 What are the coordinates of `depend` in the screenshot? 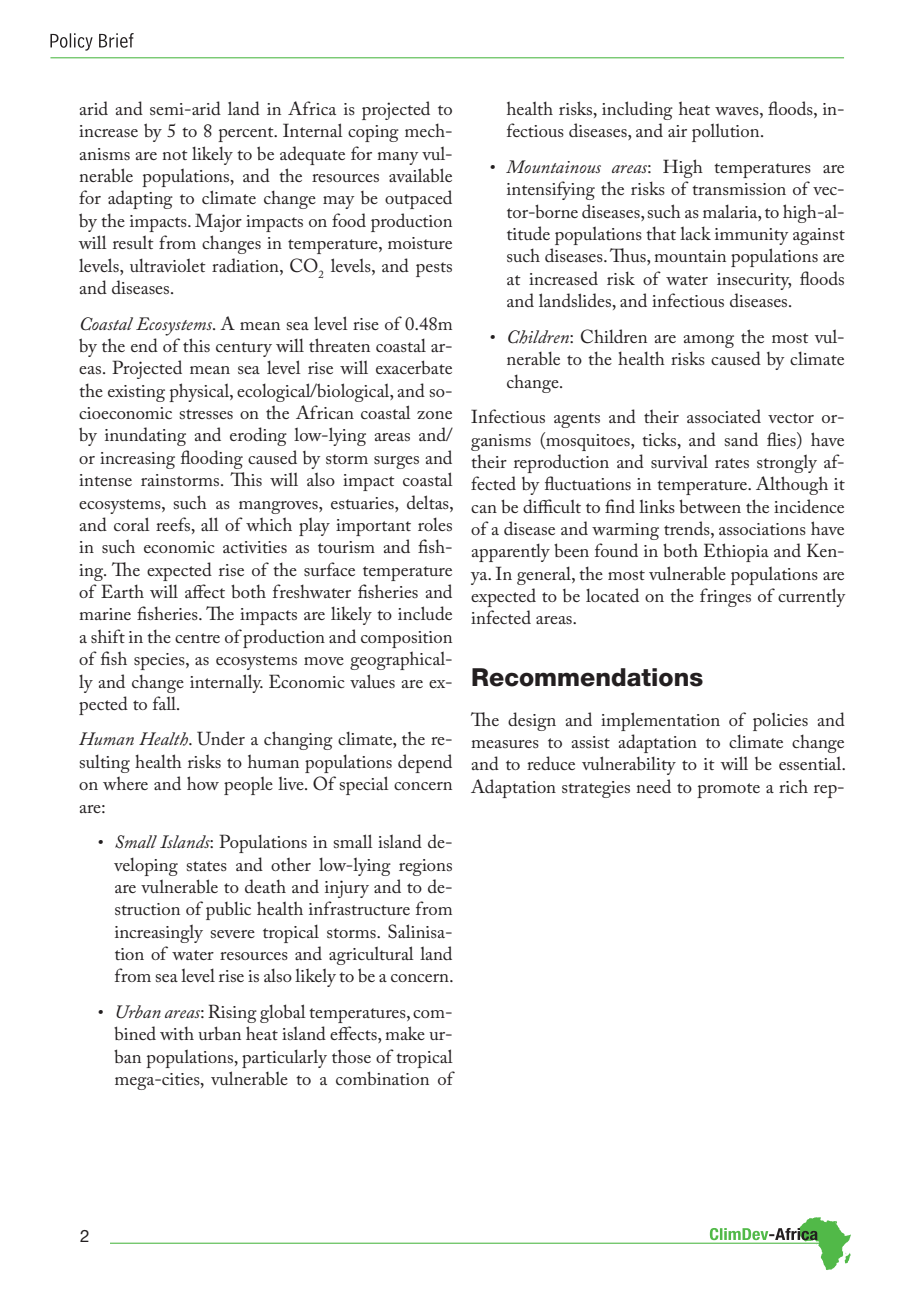 It's located at (425, 763).
